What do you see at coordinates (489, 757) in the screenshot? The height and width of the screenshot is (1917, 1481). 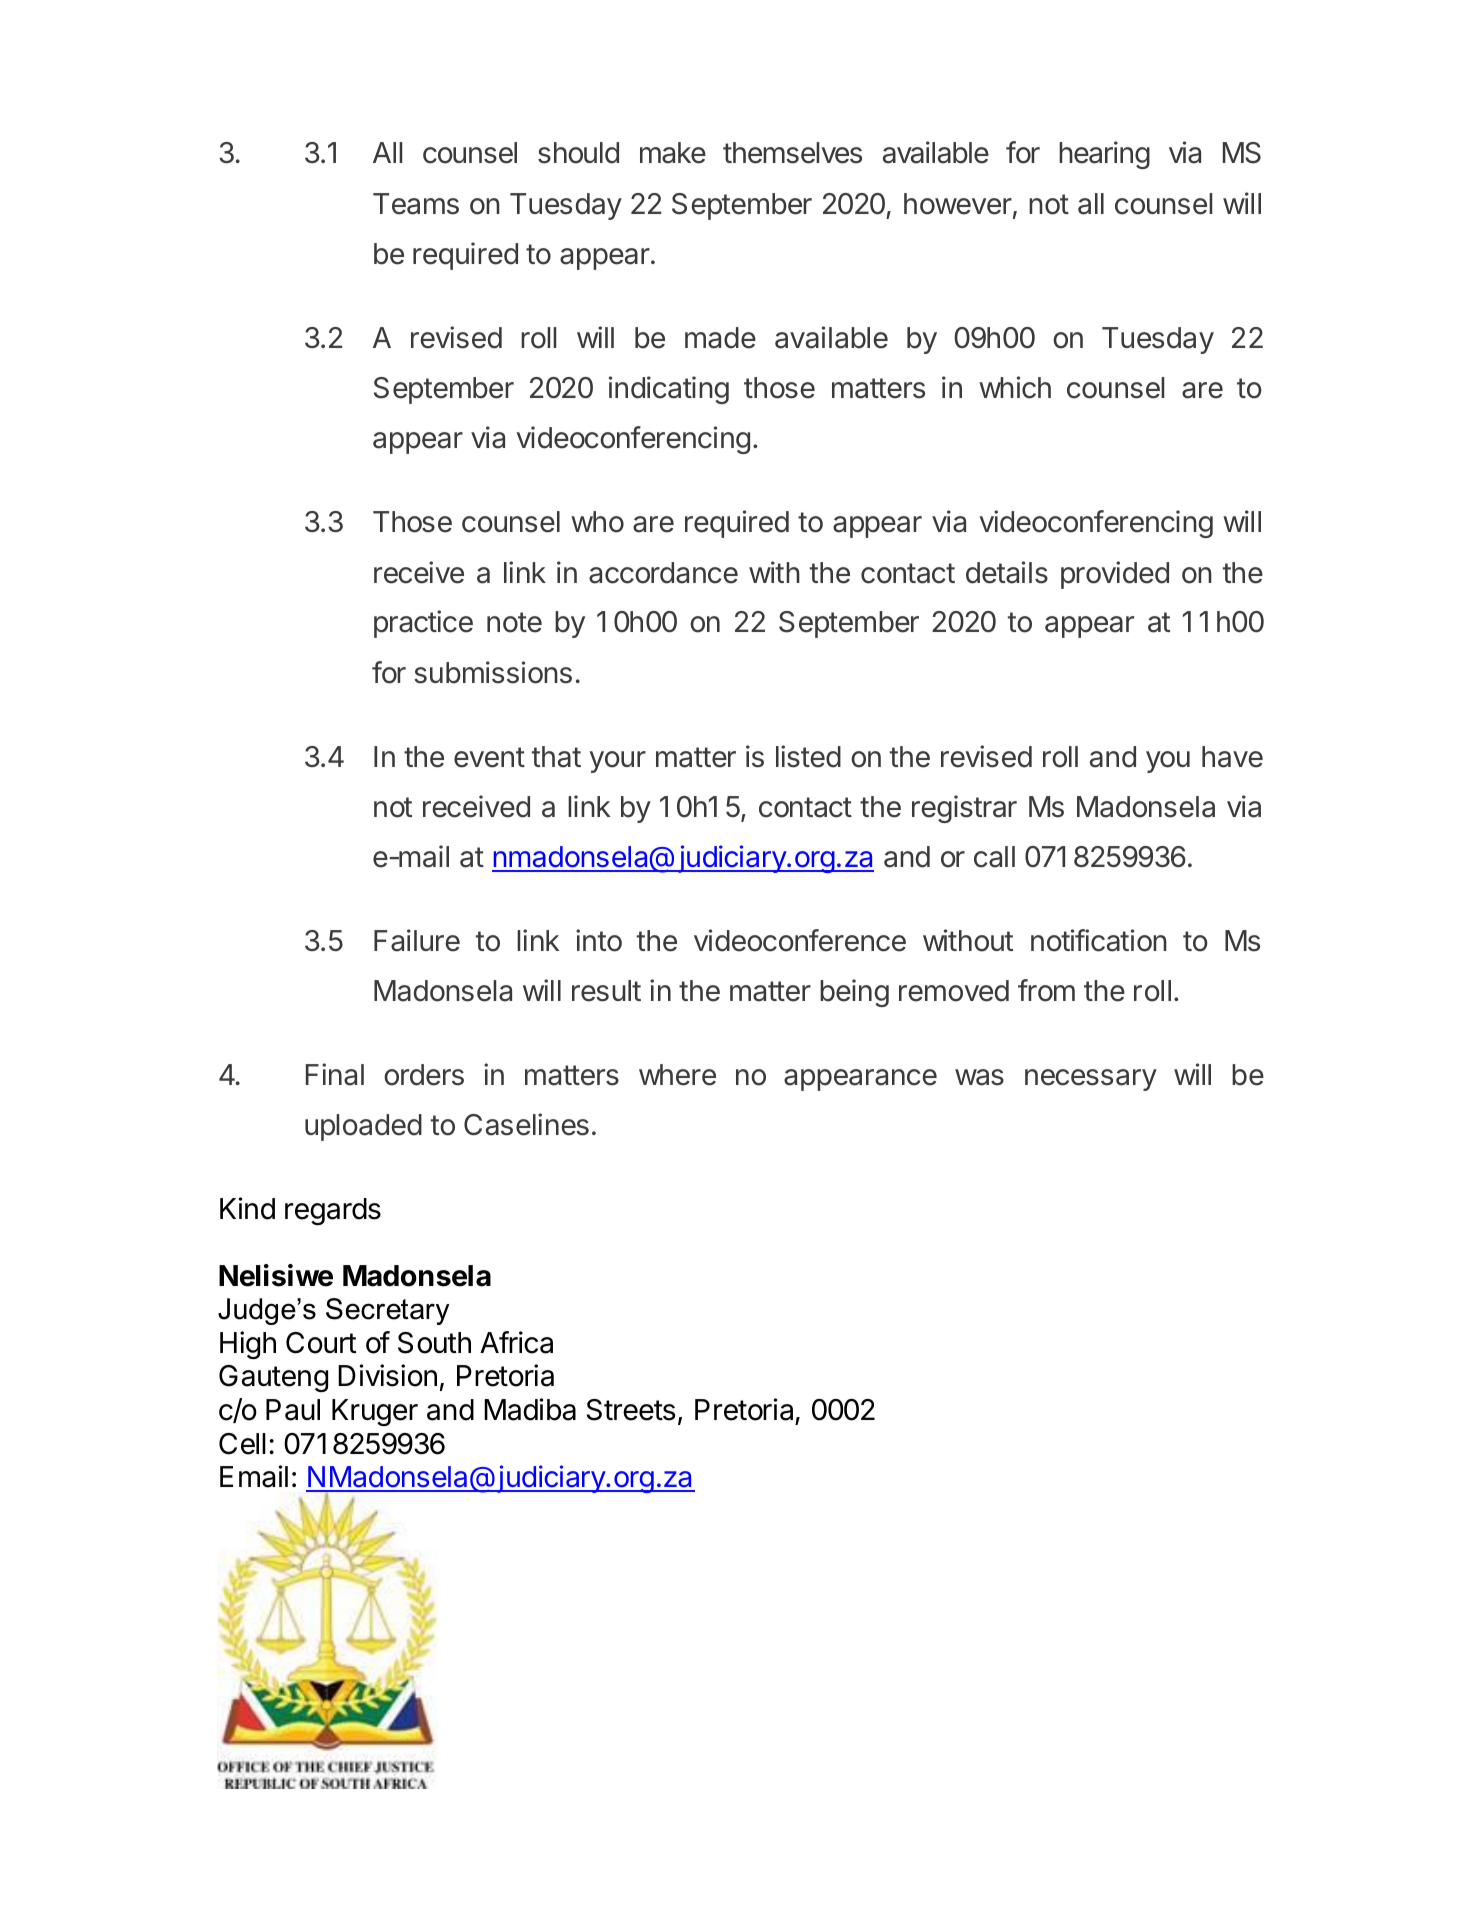 I see `event` at bounding box center [489, 757].
